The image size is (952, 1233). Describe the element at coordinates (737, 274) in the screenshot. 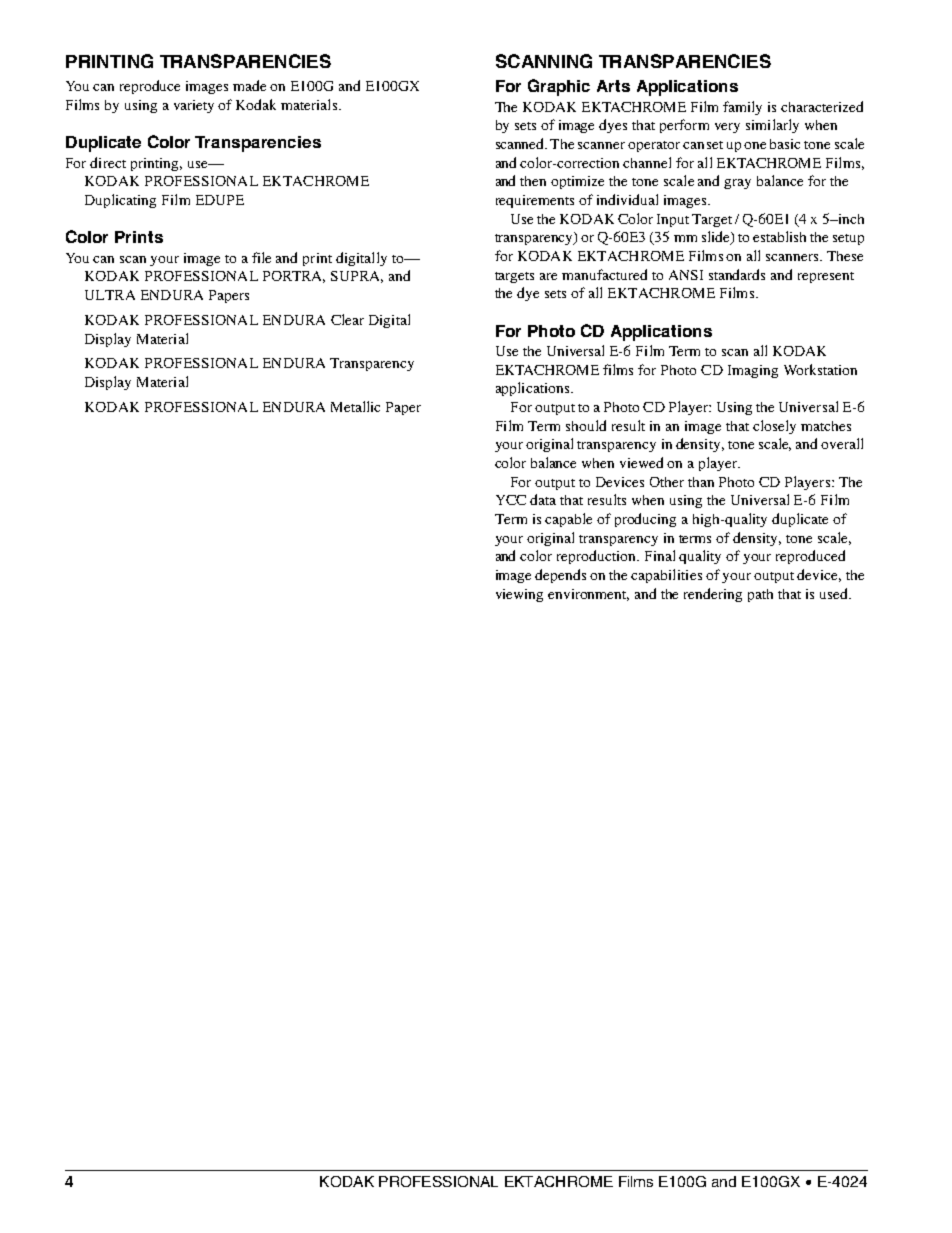

I see `standards` at that location.
